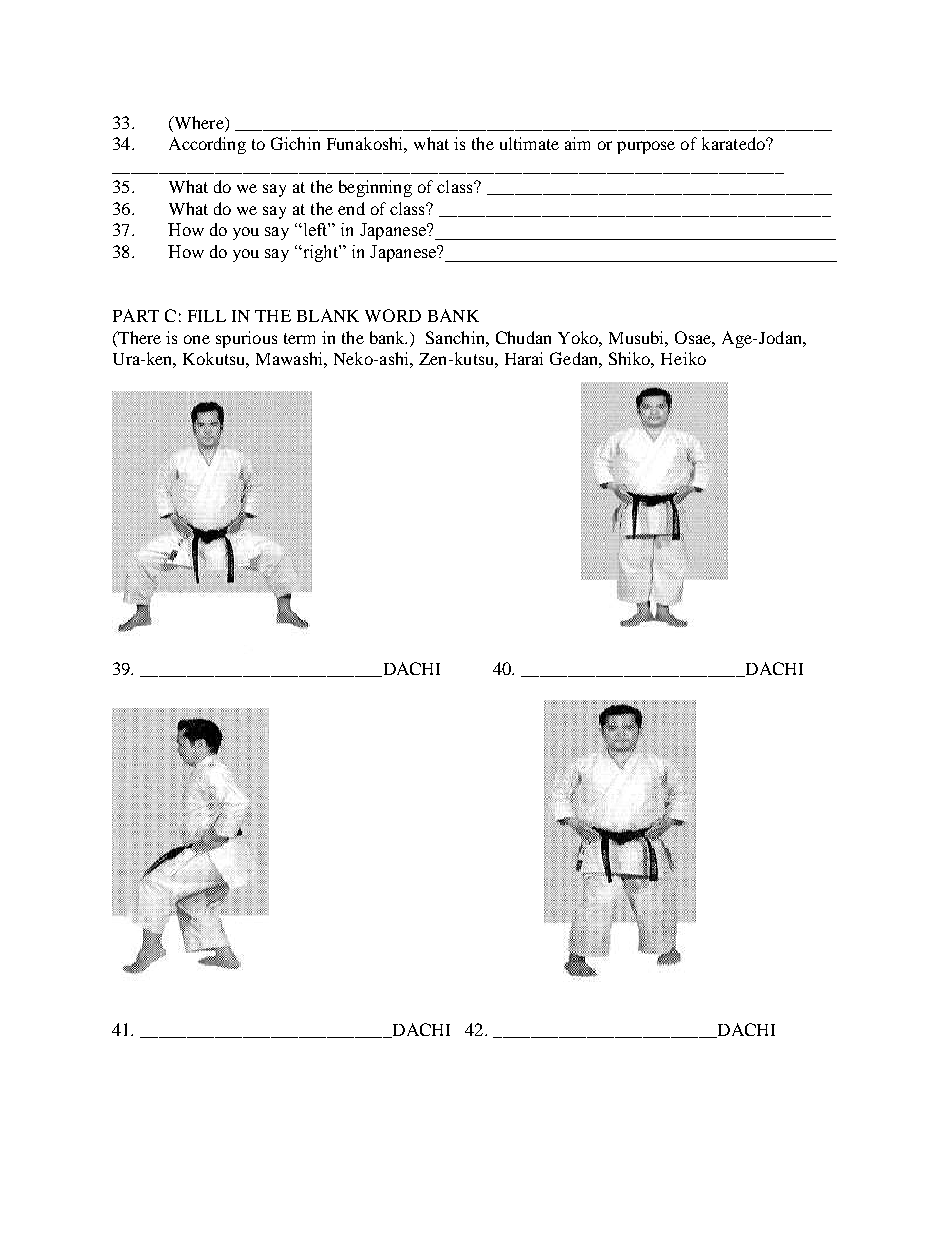 This screenshot has width=952, height=1233. I want to click on purpose, so click(646, 147).
